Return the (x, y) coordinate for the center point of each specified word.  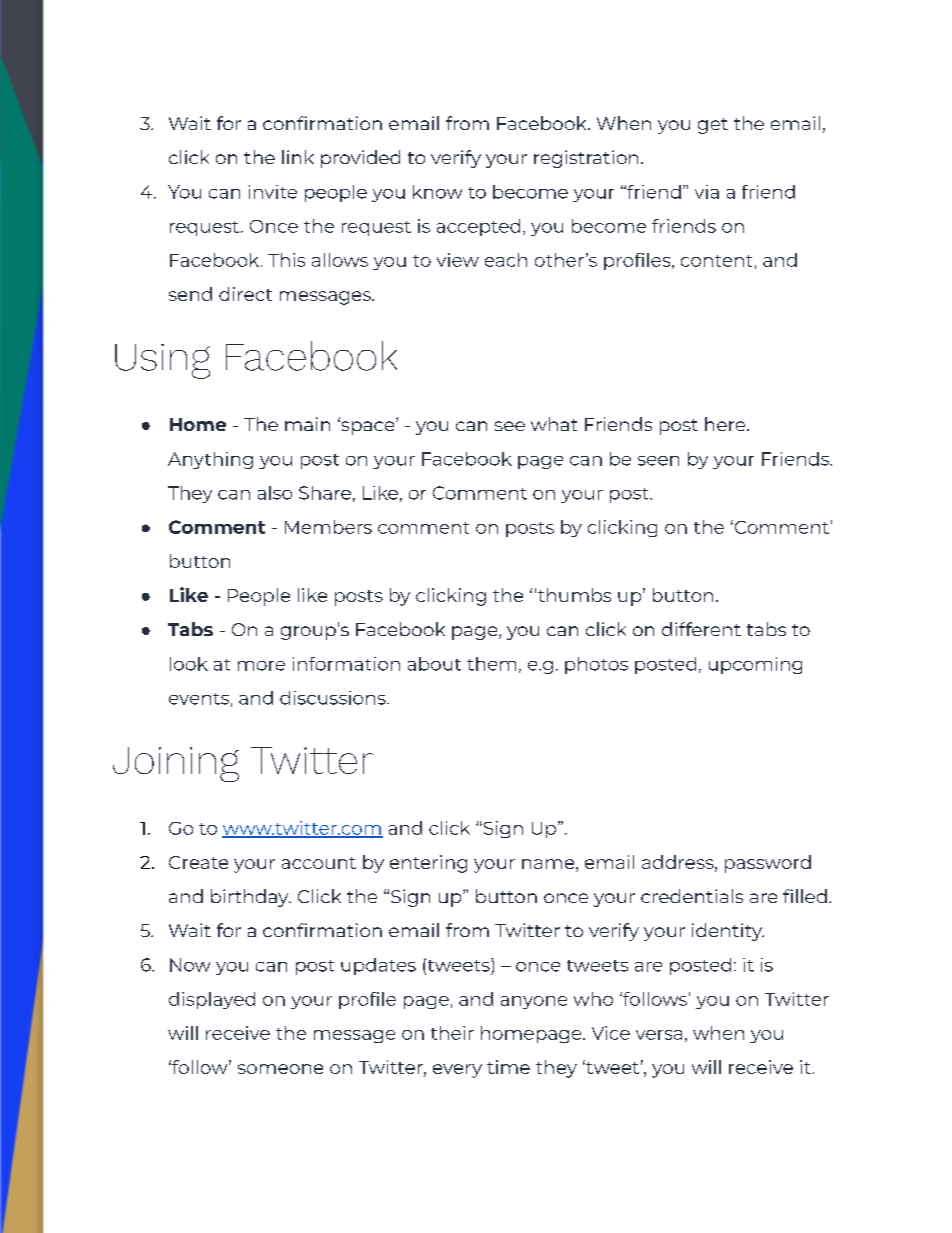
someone (280, 1069)
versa (659, 1035)
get (713, 126)
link (298, 157)
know (437, 192)
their (452, 1033)
